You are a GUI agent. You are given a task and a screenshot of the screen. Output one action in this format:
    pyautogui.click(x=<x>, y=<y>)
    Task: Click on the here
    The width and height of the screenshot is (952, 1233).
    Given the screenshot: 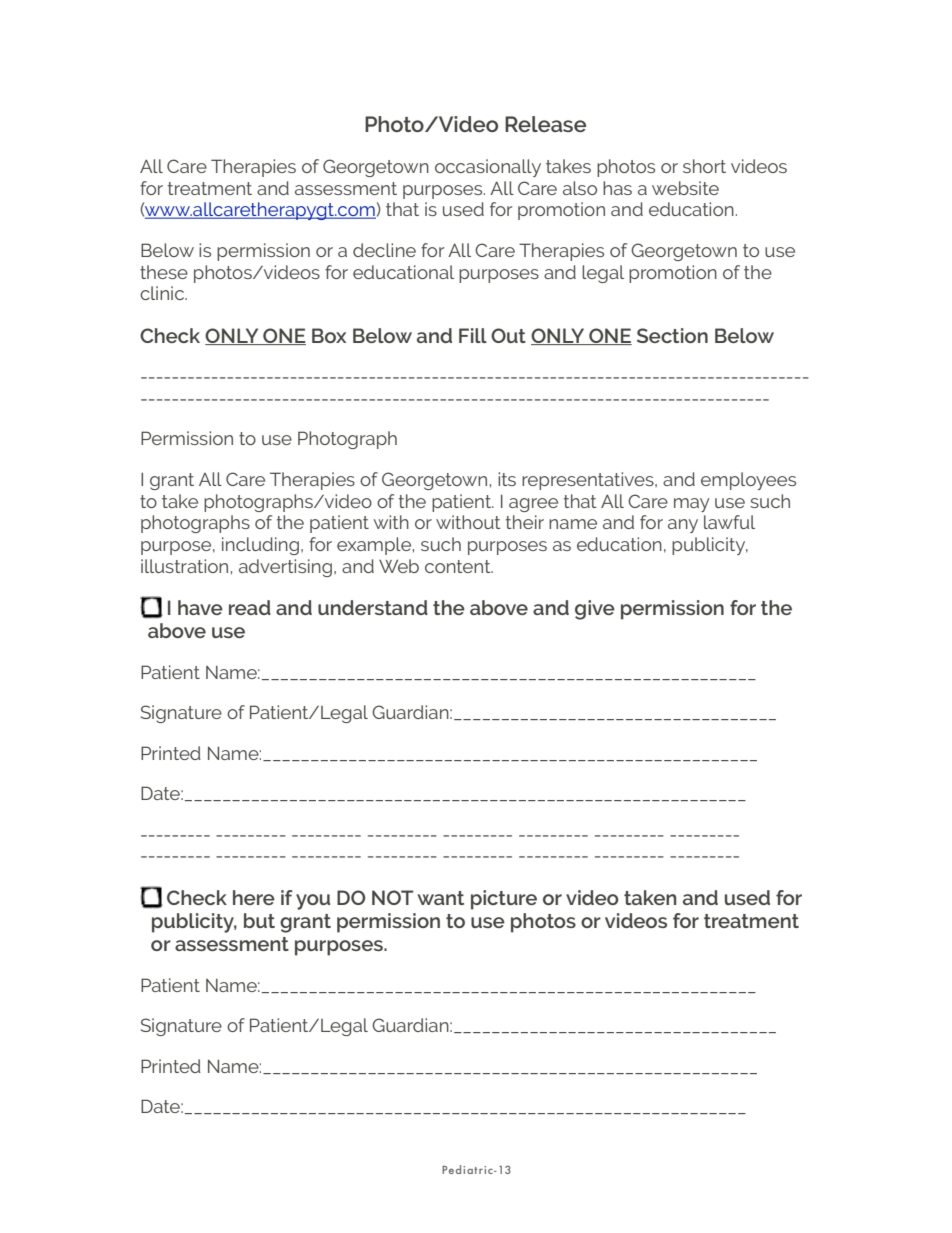 What is the action you would take?
    pyautogui.click(x=254, y=897)
